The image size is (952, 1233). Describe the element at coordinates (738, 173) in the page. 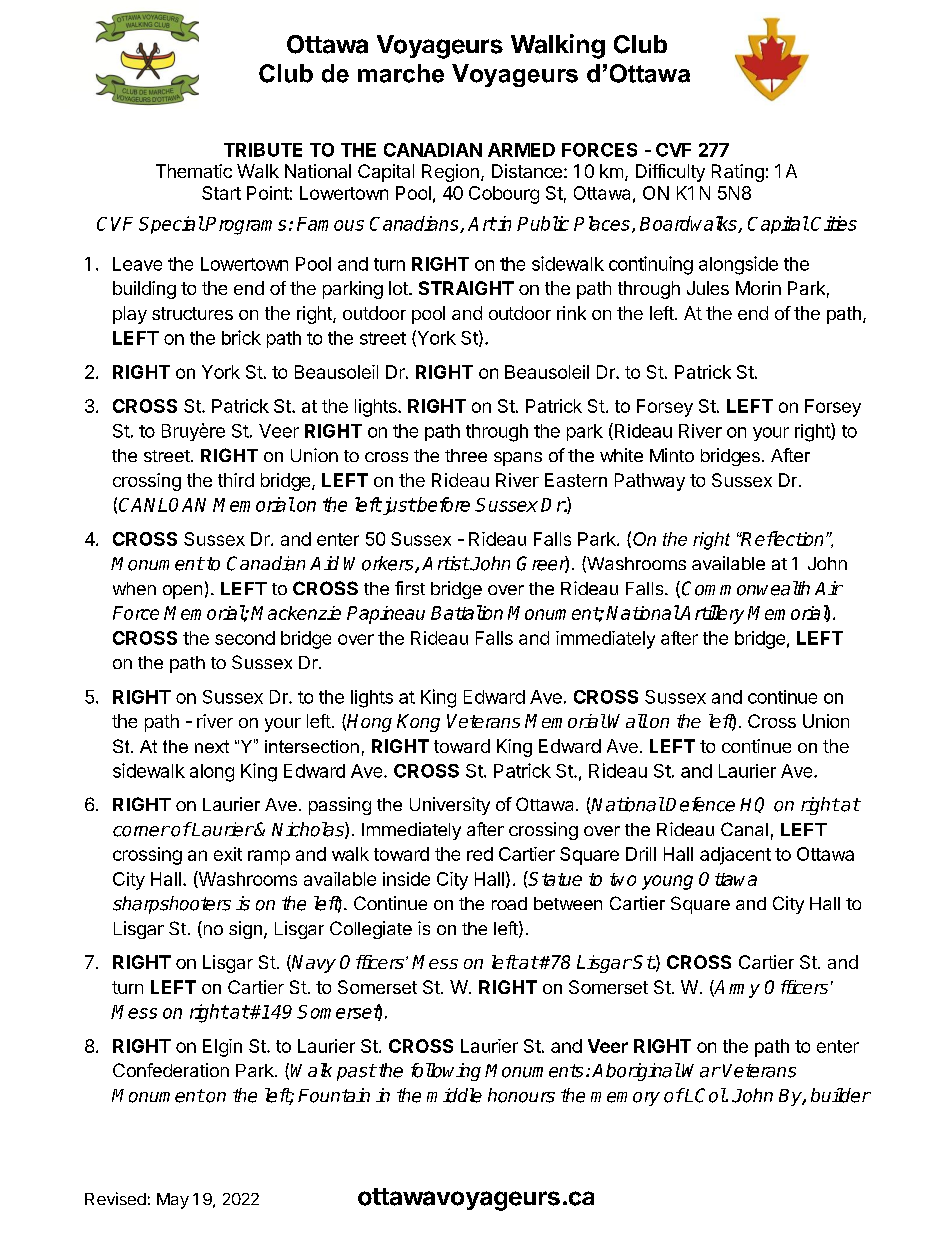

I see `Rating` at that location.
